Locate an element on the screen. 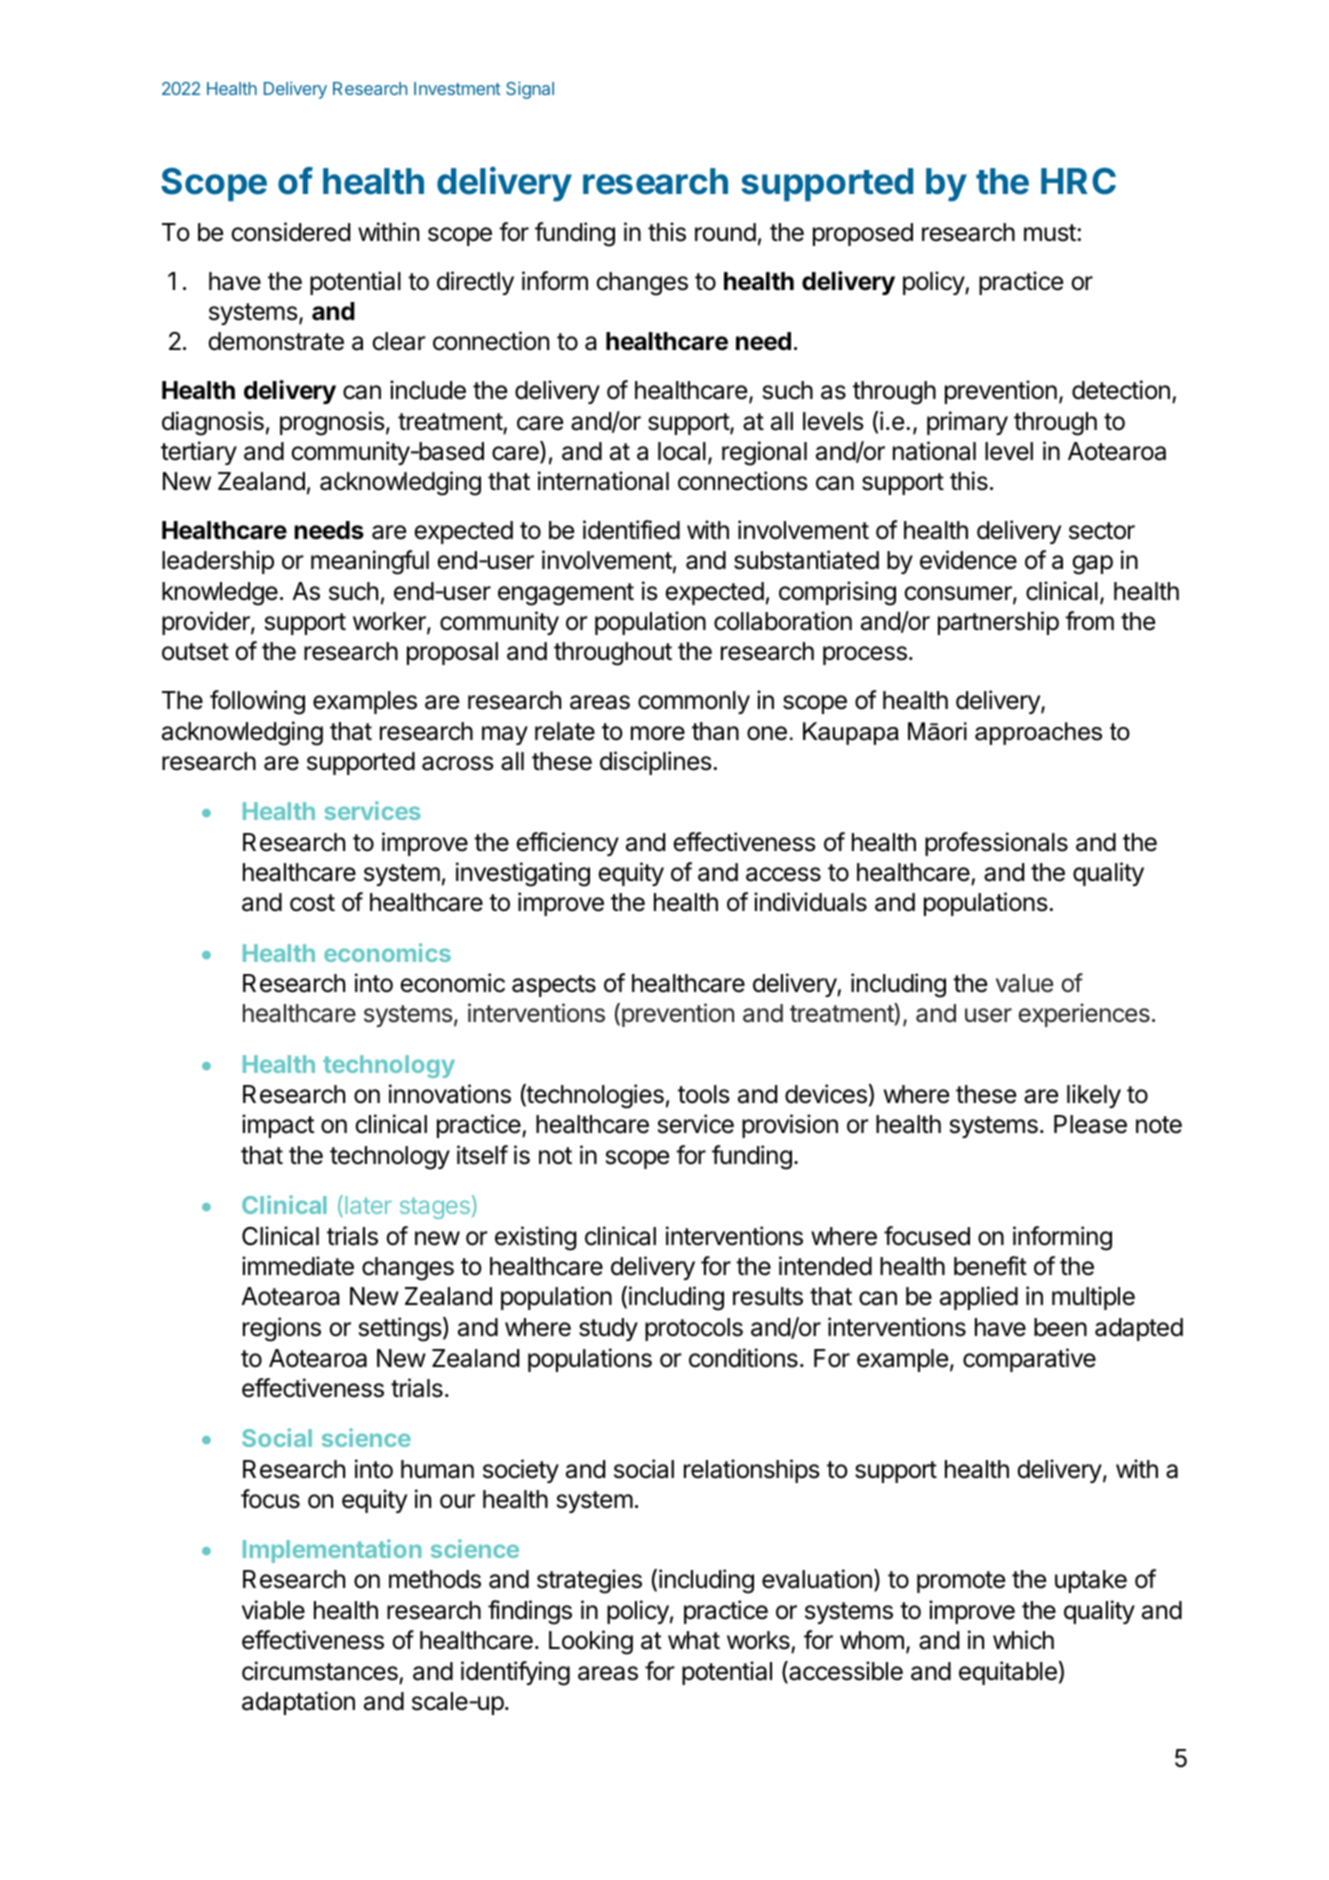 The height and width of the screenshot is (1880, 1329). HRC is located at coordinates (1078, 181).
